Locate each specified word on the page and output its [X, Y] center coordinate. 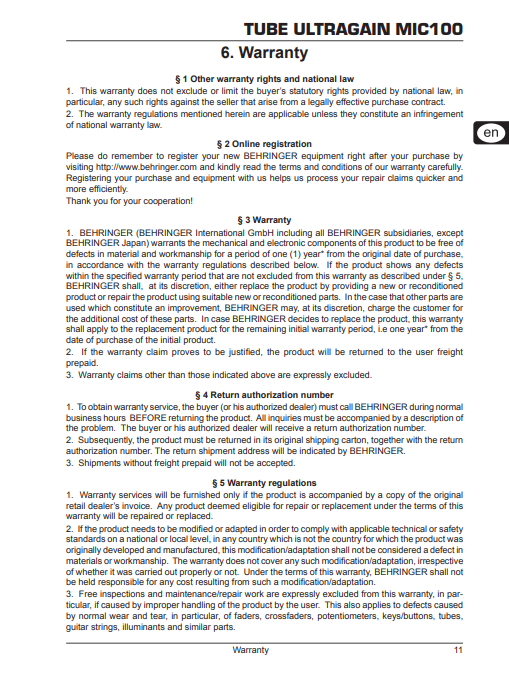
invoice [137, 505]
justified [245, 352]
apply [97, 331]
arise [268, 102]
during [421, 407]
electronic [286, 242]
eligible [256, 506]
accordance [100, 264]
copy [395, 496]
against [184, 102]
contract [428, 102]
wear [119, 616]
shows [398, 264]
